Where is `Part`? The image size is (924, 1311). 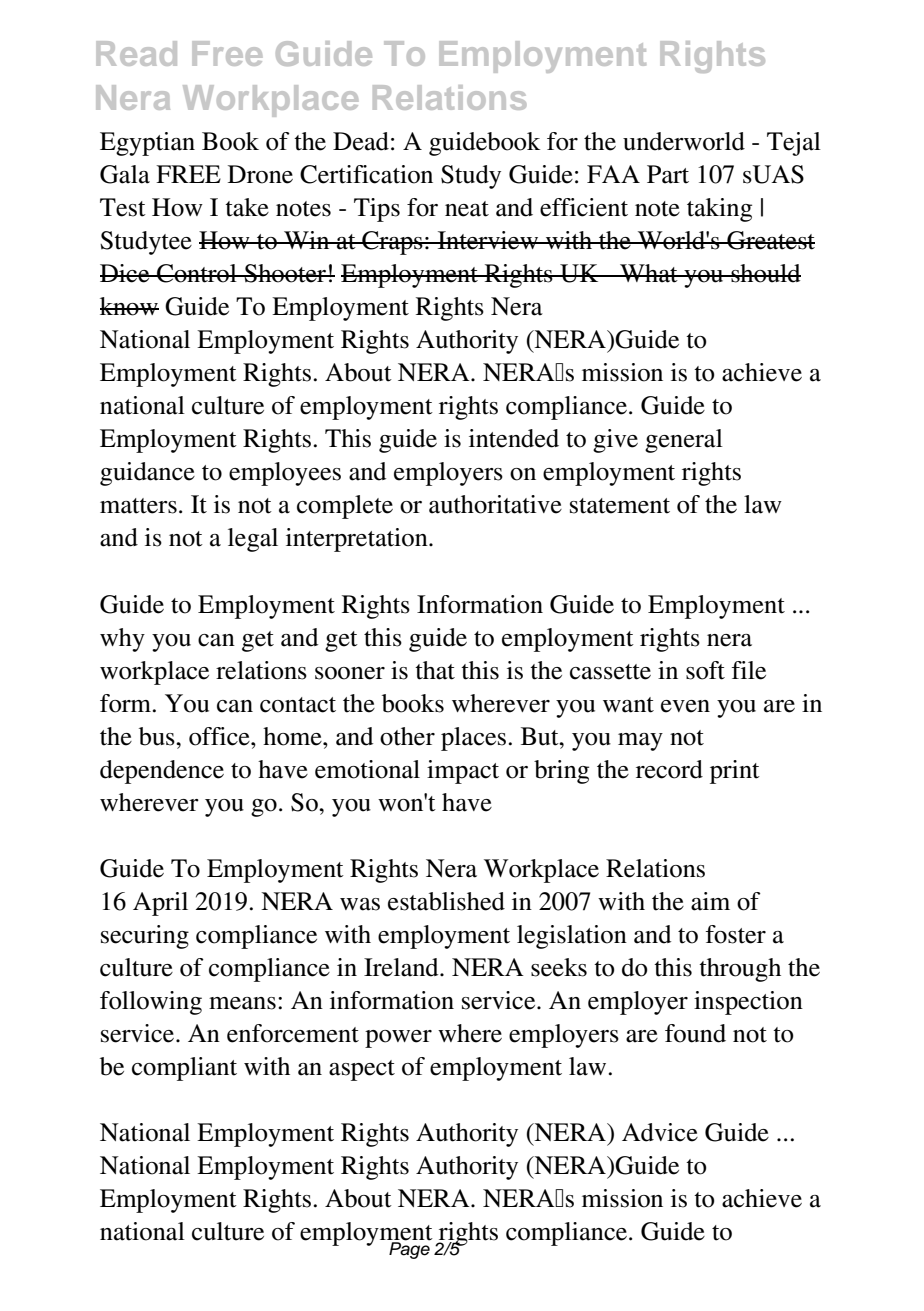
Part is located at coordinates (668, 174).
